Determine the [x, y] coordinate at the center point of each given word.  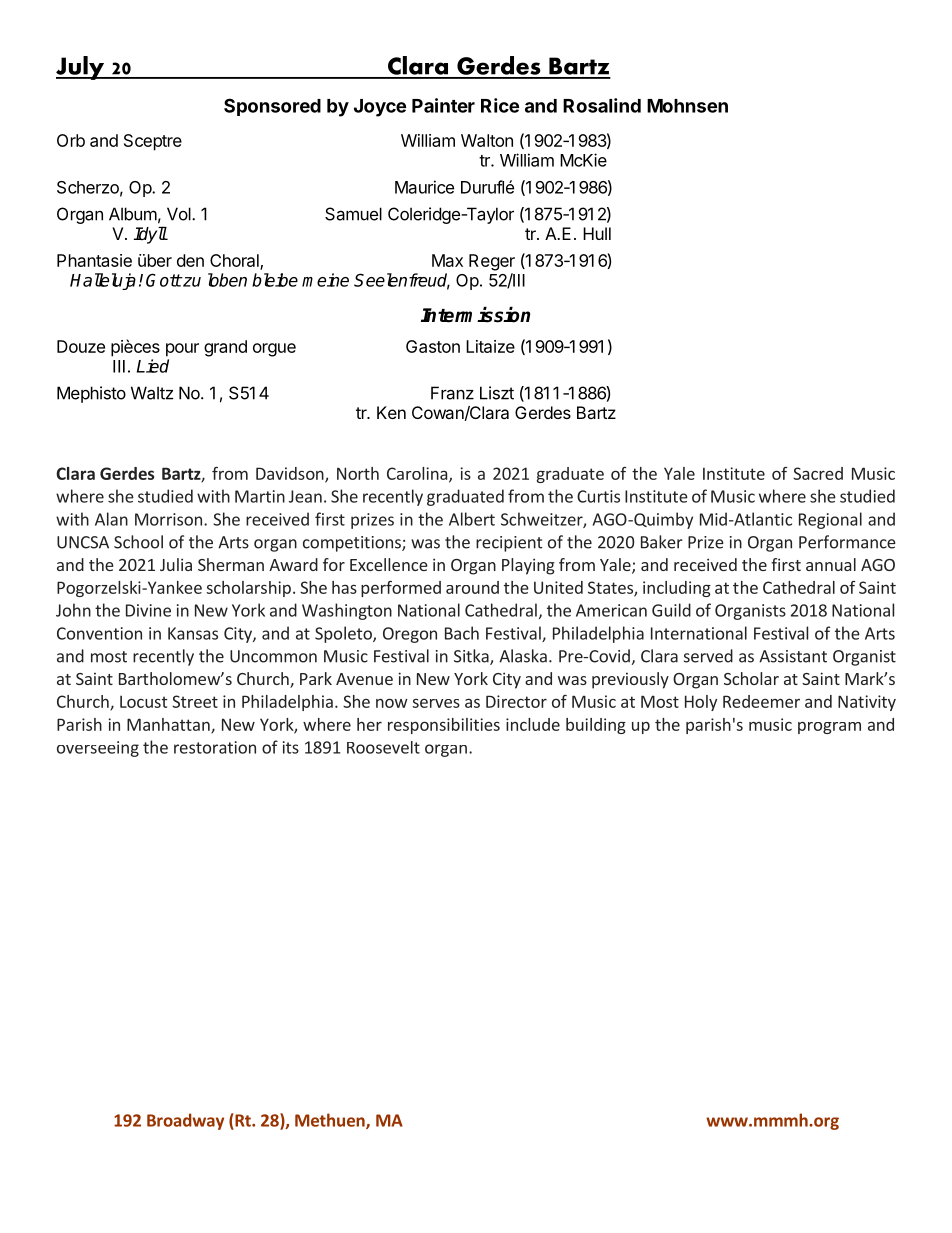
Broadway [185, 1121]
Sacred [818, 473]
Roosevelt [383, 747]
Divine [148, 610]
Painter [443, 105]
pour [182, 350]
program [829, 728]
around [472, 587]
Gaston [433, 346]
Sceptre [153, 142]
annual [831, 564]
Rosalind [602, 105]
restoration [215, 747]
